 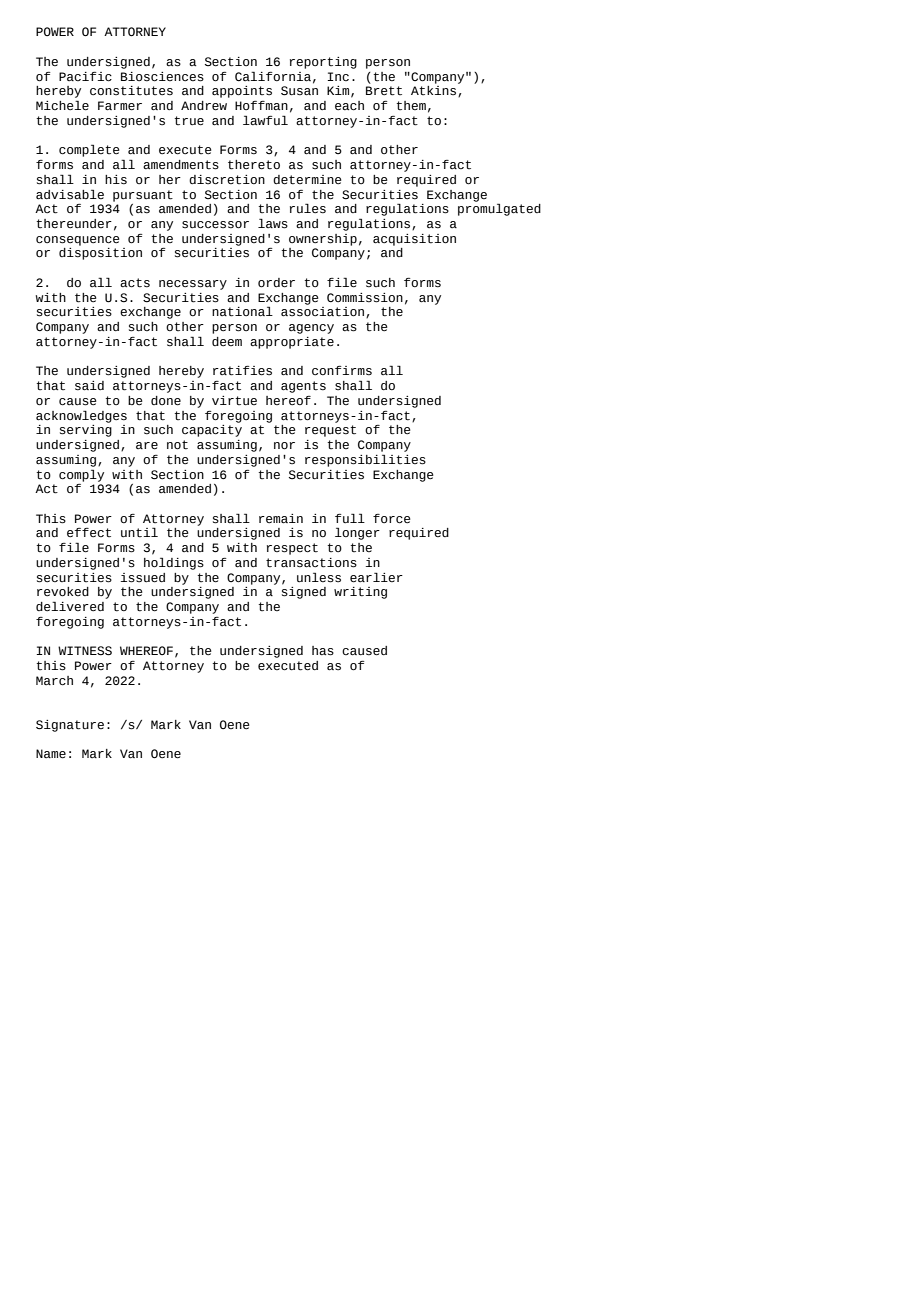 What do you see at coordinates (89, 386) in the screenshot?
I see `said` at bounding box center [89, 386].
